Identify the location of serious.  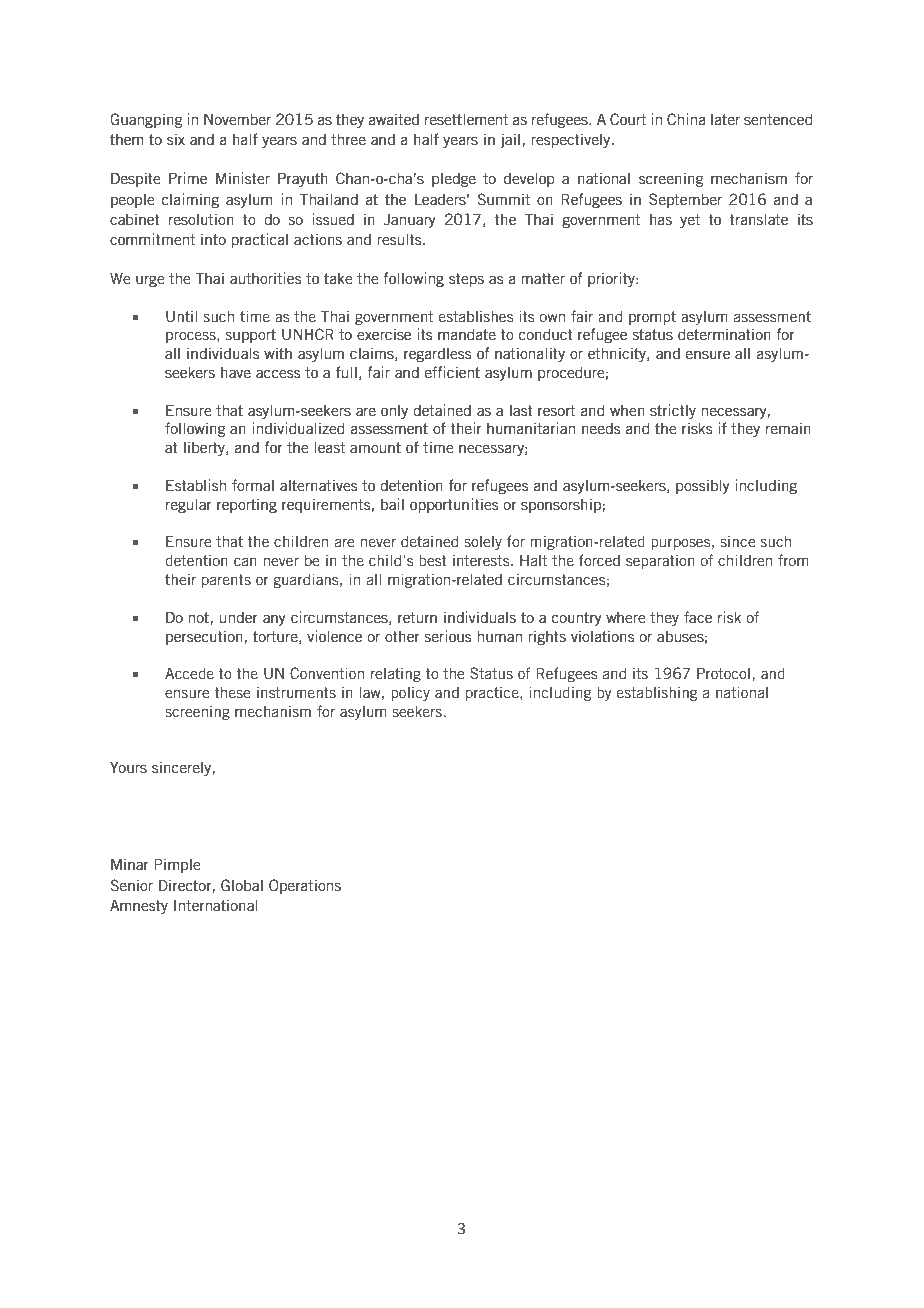
(448, 636).
